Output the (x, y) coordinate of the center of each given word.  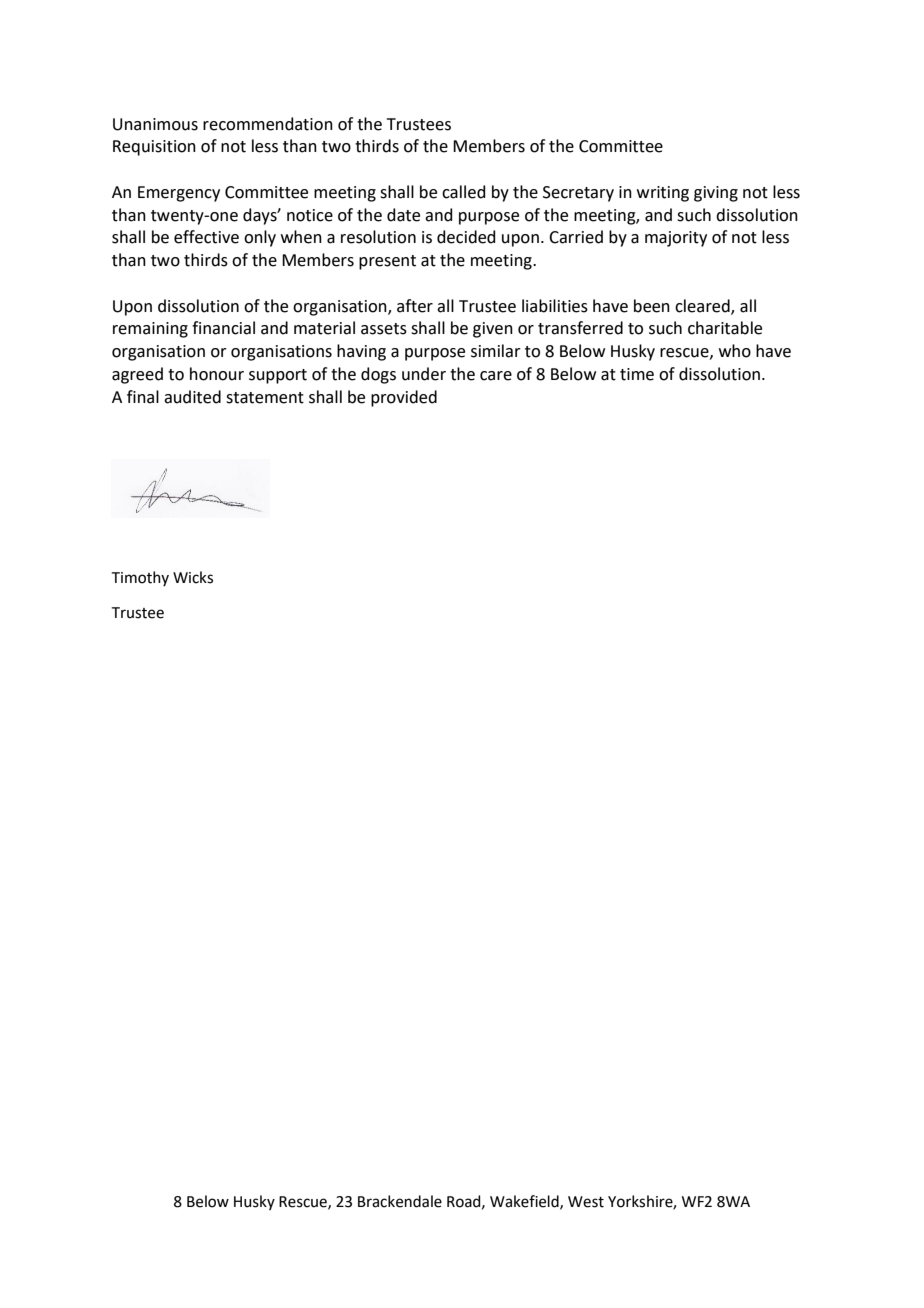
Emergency (179, 194)
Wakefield (525, 1202)
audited (192, 397)
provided (404, 398)
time (637, 374)
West (586, 1202)
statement (265, 398)
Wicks (193, 577)
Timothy (140, 578)
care (496, 376)
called (464, 192)
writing (663, 194)
